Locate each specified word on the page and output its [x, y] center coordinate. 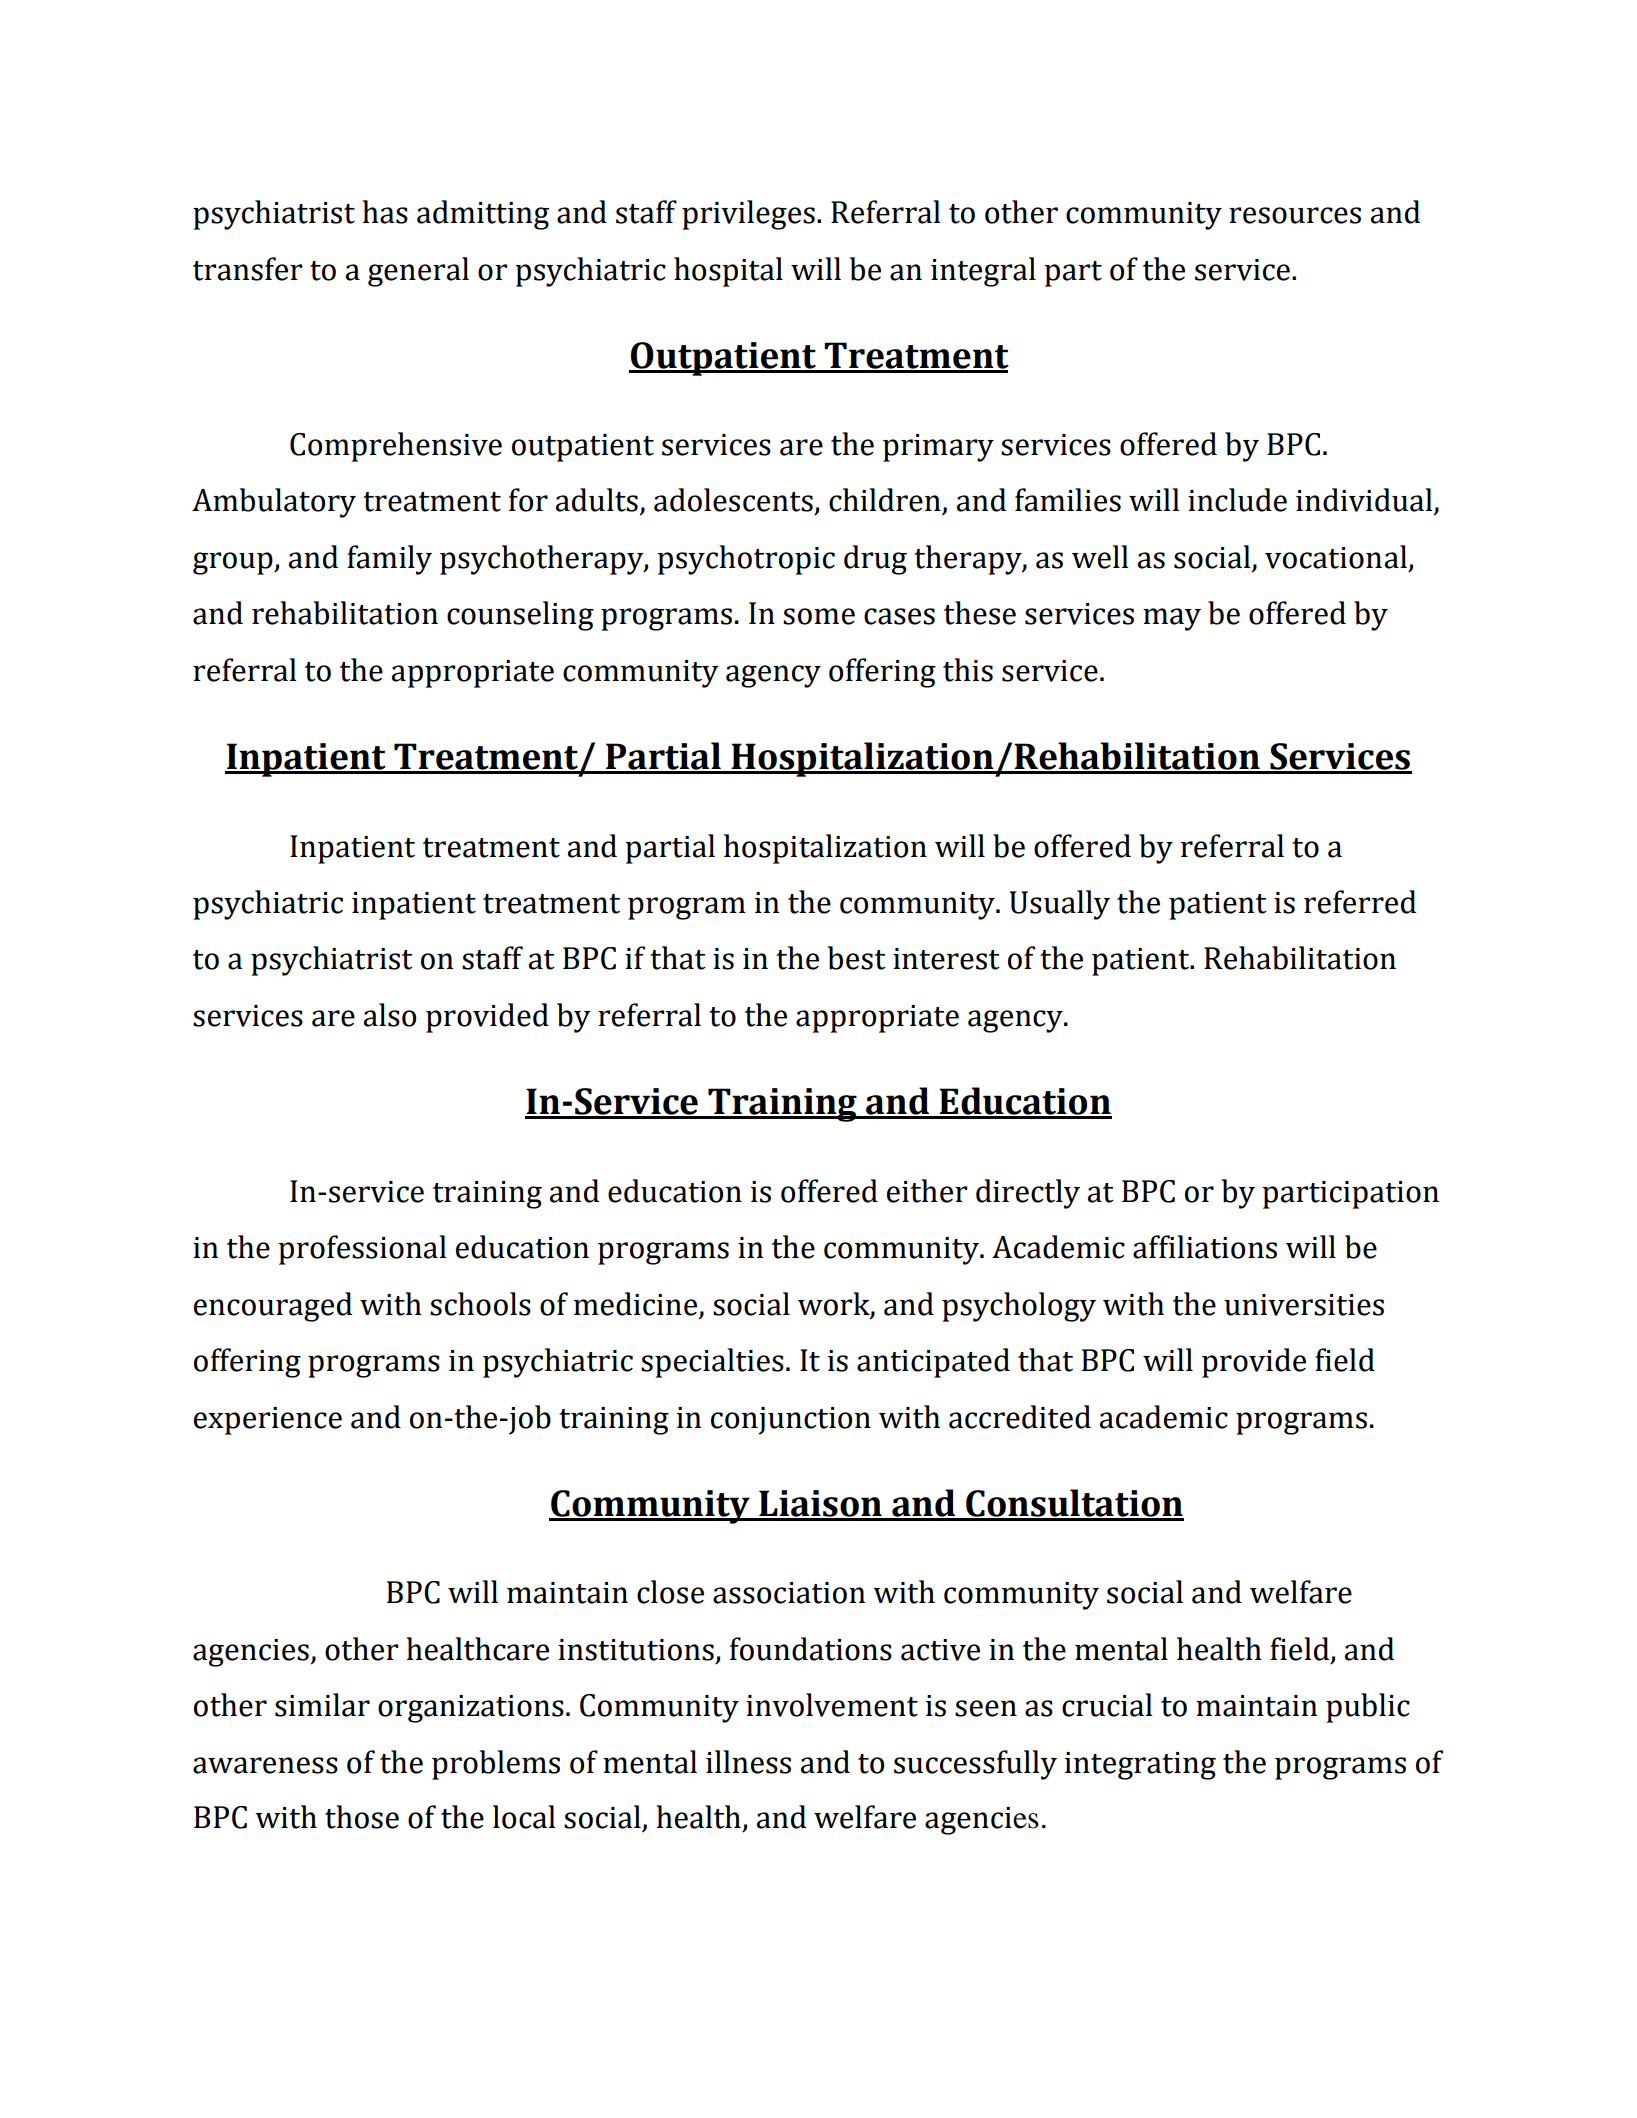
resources [1295, 215]
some [819, 616]
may [1172, 619]
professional [362, 1250]
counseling [520, 616]
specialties [712, 1363]
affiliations [1205, 1247]
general [418, 272]
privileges [748, 215]
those [362, 1817]
